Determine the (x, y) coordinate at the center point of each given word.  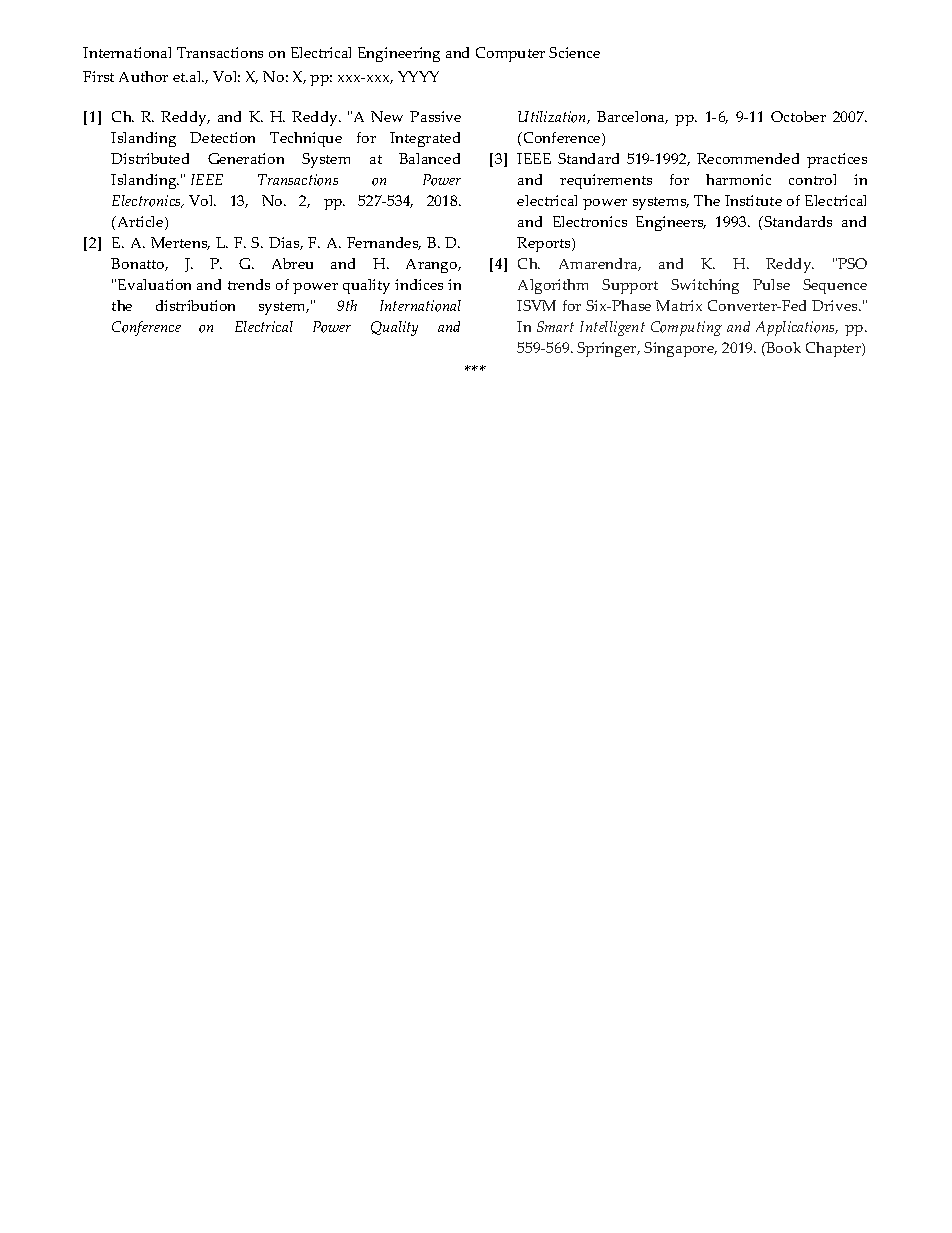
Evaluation (154, 284)
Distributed (150, 158)
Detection (222, 137)
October (798, 116)
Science (574, 52)
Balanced (429, 158)
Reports (545, 244)
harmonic (738, 179)
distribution (195, 305)
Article (140, 223)
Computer (510, 54)
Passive (435, 116)
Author (143, 76)
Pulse (771, 284)
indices (419, 284)
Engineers (671, 223)
